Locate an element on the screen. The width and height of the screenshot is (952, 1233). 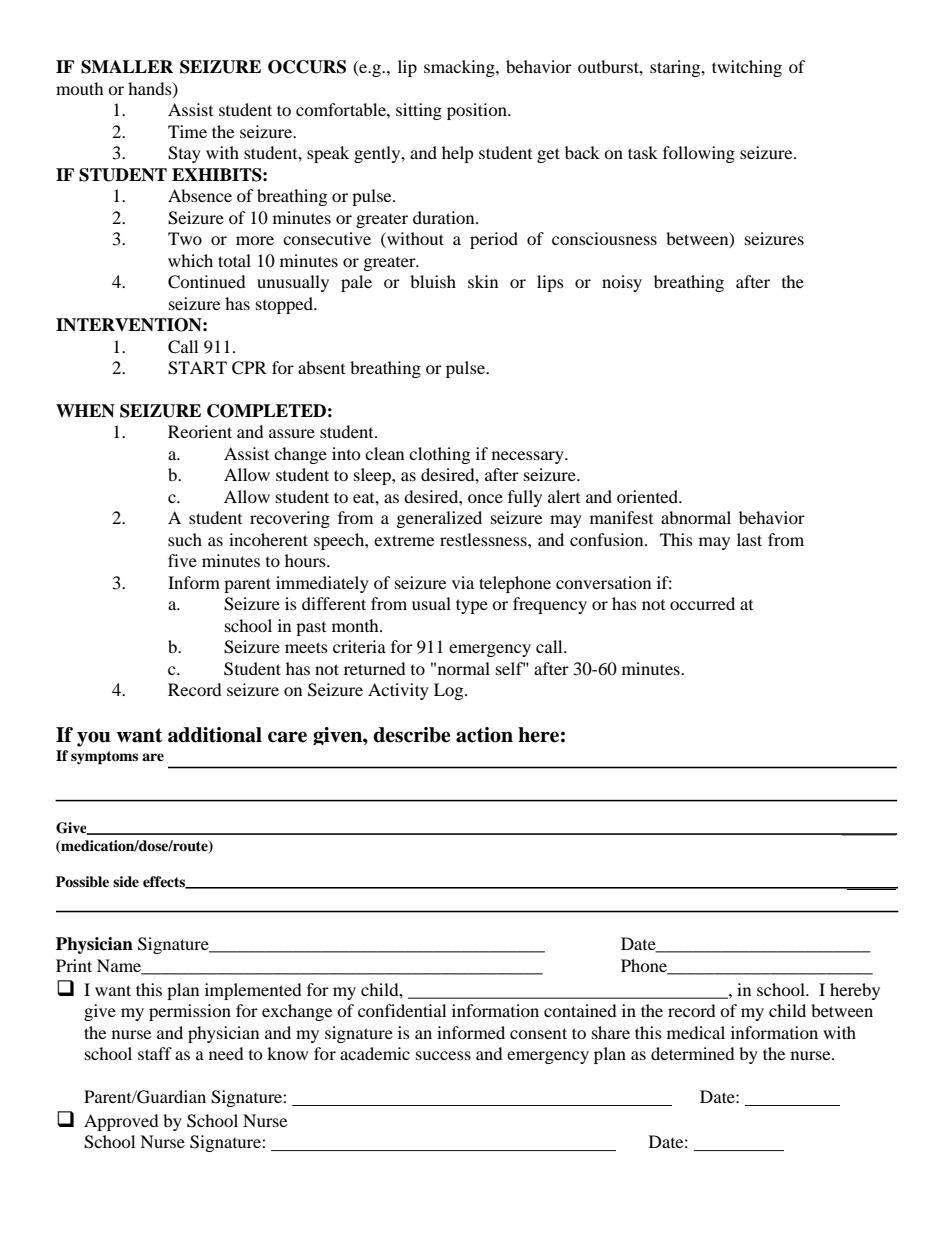
occurred is located at coordinates (702, 603).
